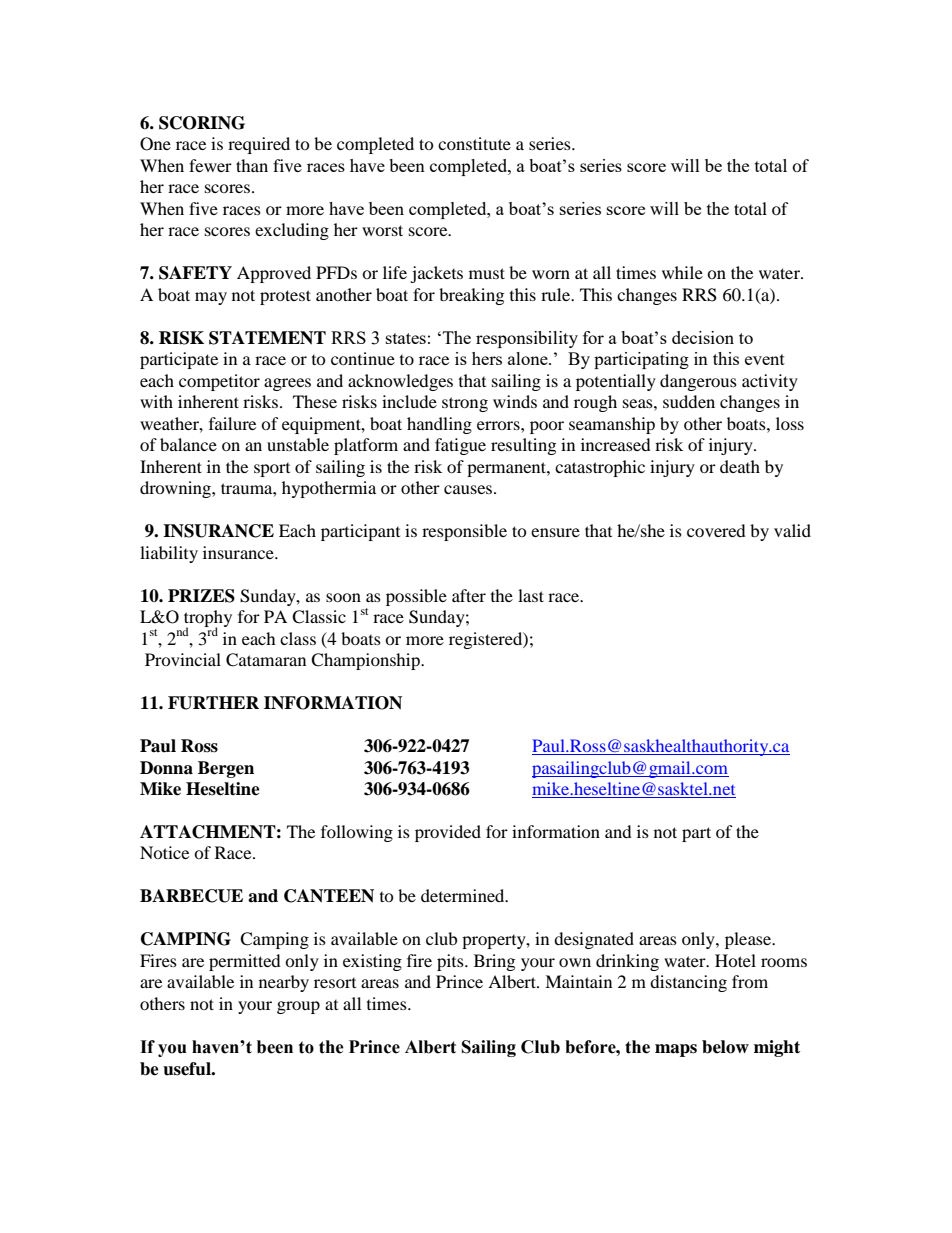 This screenshot has height=1233, width=952. Describe the element at coordinates (272, 470) in the screenshot. I see `sport` at that location.
